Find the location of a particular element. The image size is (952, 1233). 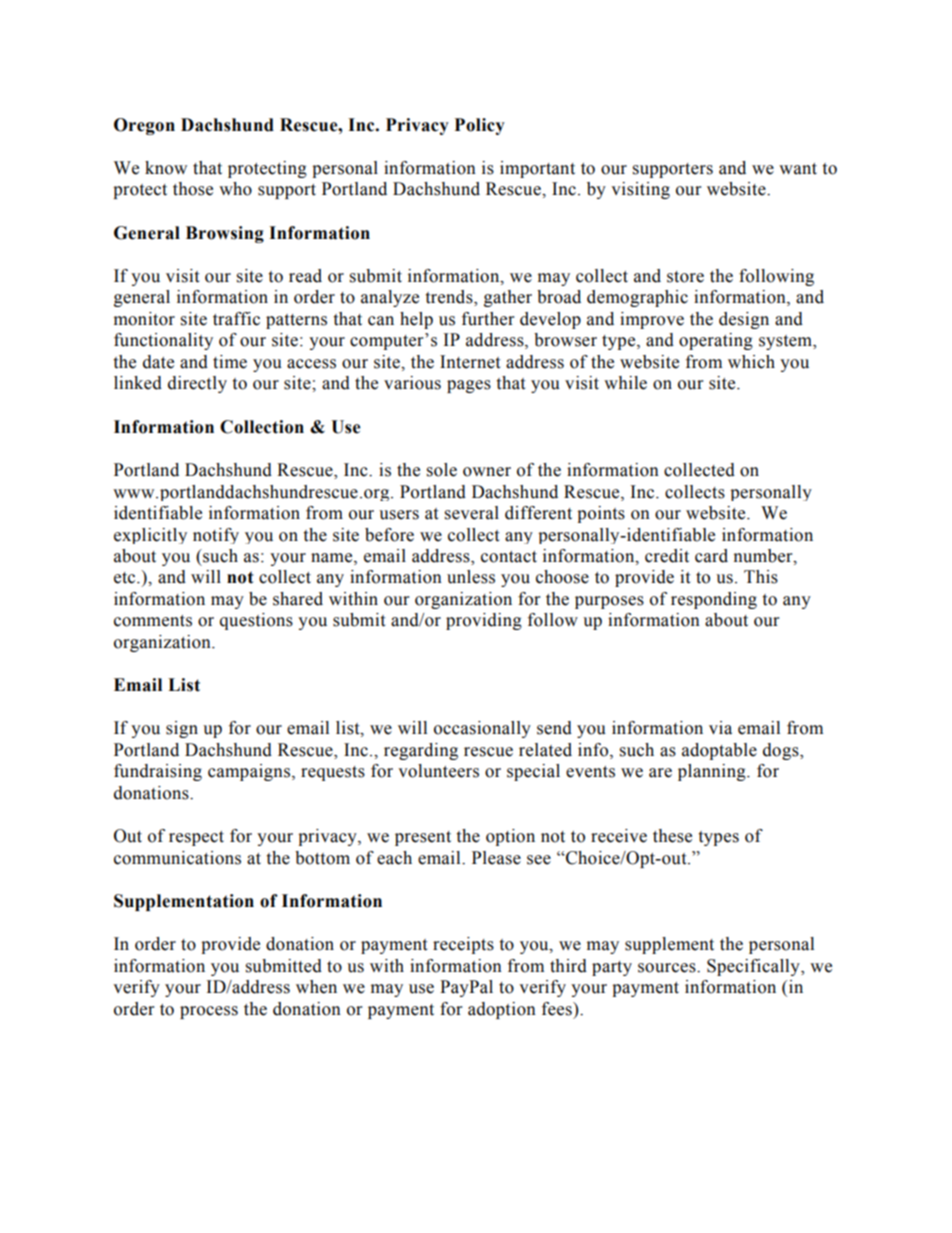

which is located at coordinates (751, 362).
